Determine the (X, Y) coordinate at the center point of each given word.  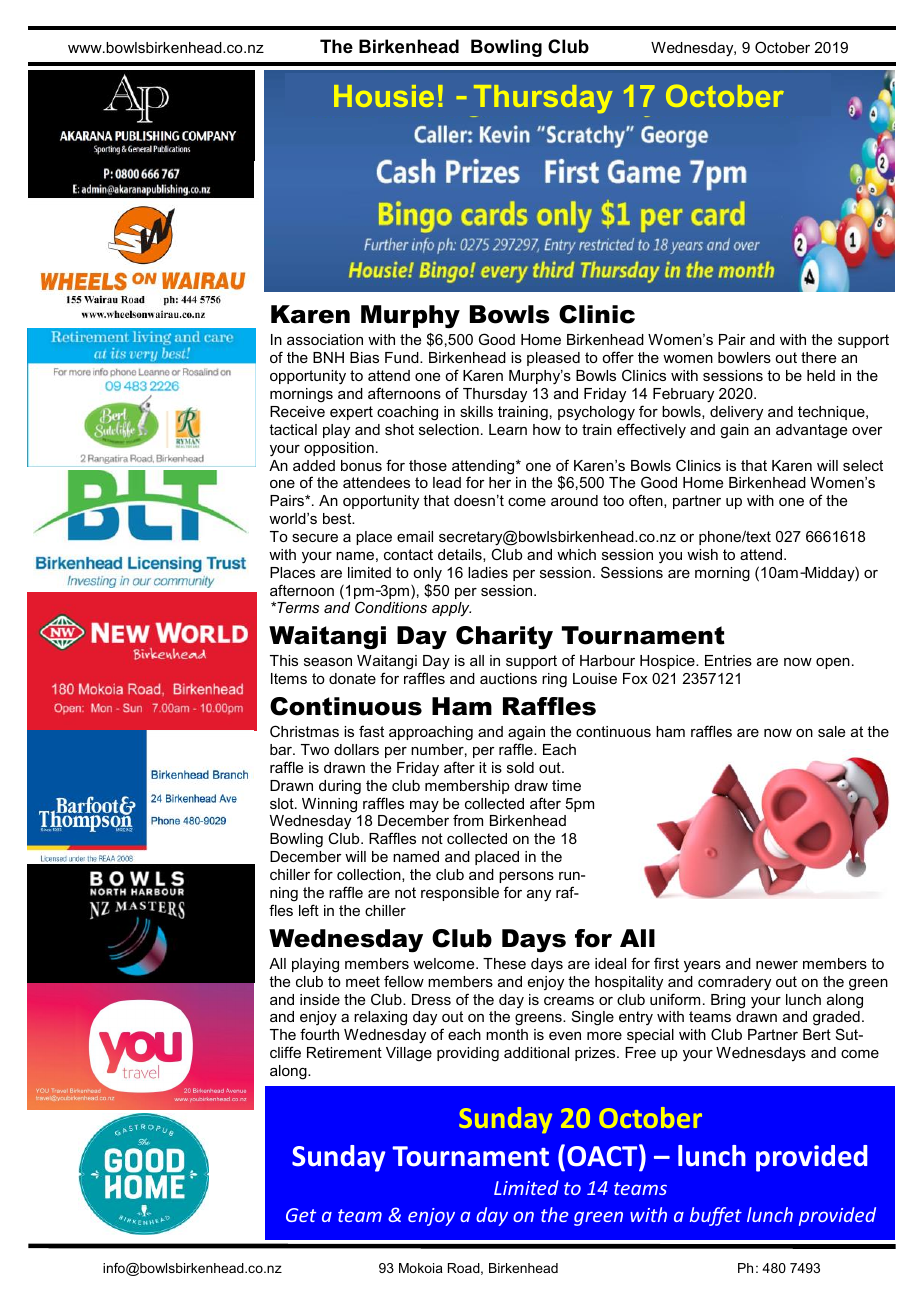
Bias (364, 357)
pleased (553, 359)
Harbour (607, 660)
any (539, 896)
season (328, 662)
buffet (716, 1216)
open (833, 663)
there (818, 357)
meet (363, 981)
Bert (817, 1034)
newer (777, 965)
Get (301, 1215)
